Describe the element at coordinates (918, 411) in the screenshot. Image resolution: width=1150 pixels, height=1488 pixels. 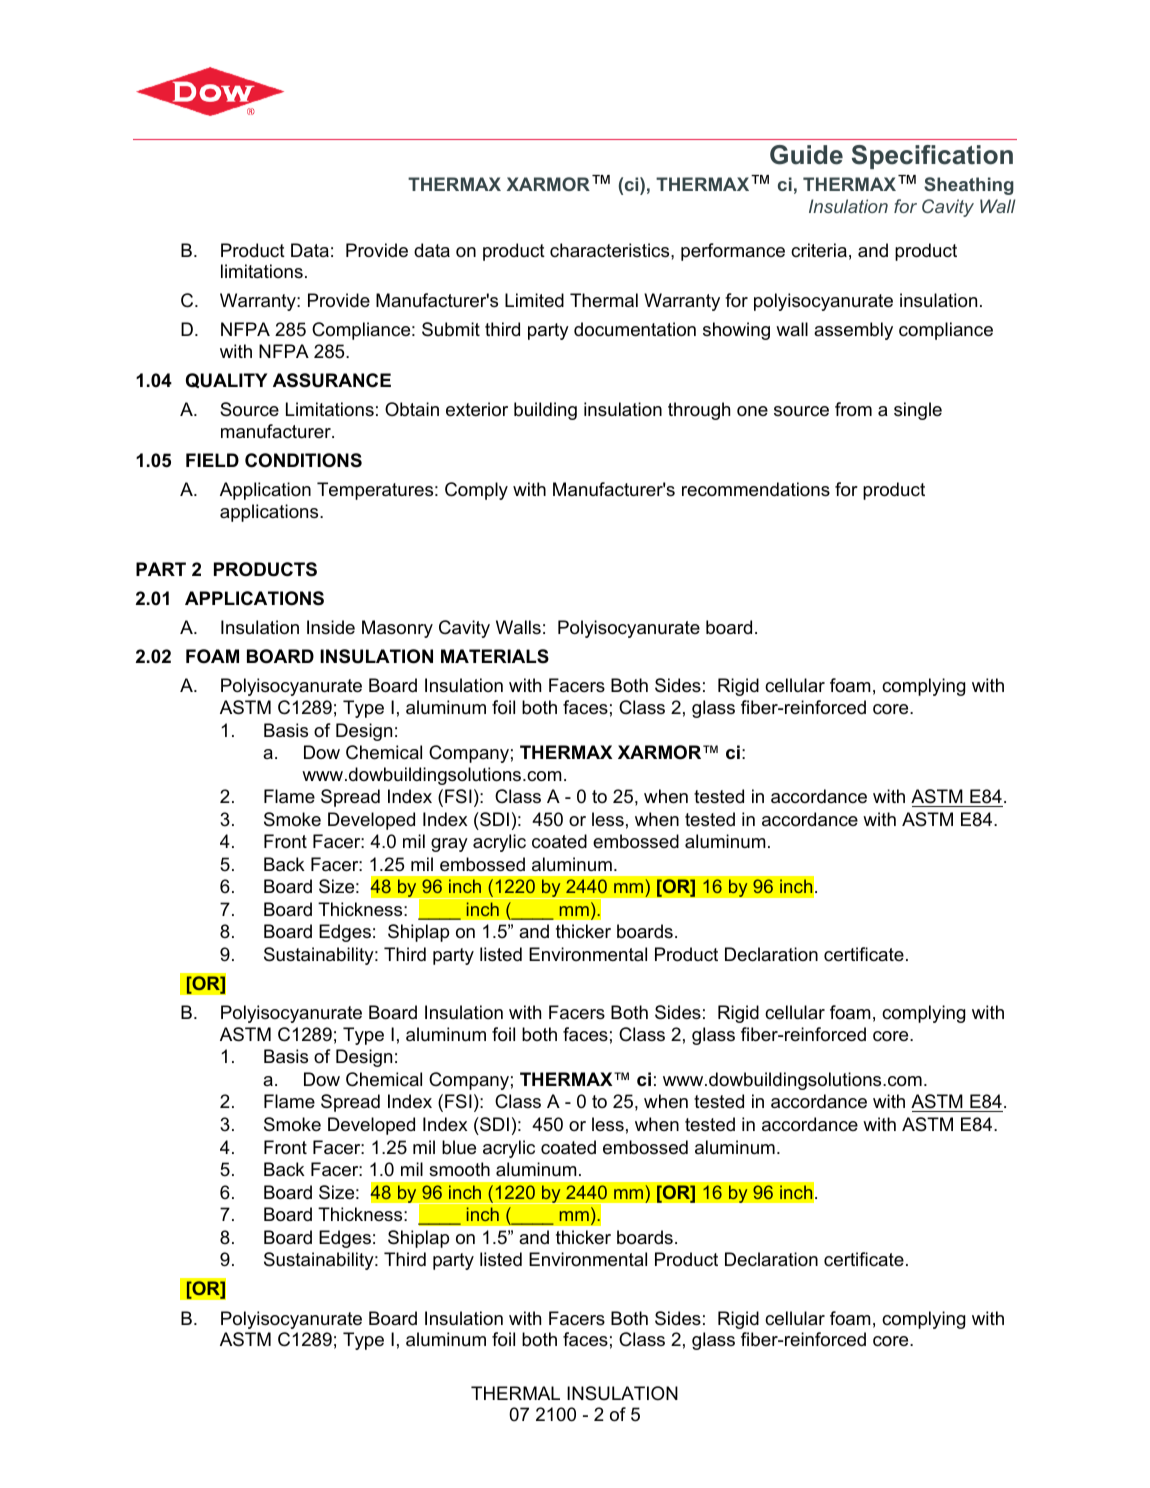
I see `single` at that location.
